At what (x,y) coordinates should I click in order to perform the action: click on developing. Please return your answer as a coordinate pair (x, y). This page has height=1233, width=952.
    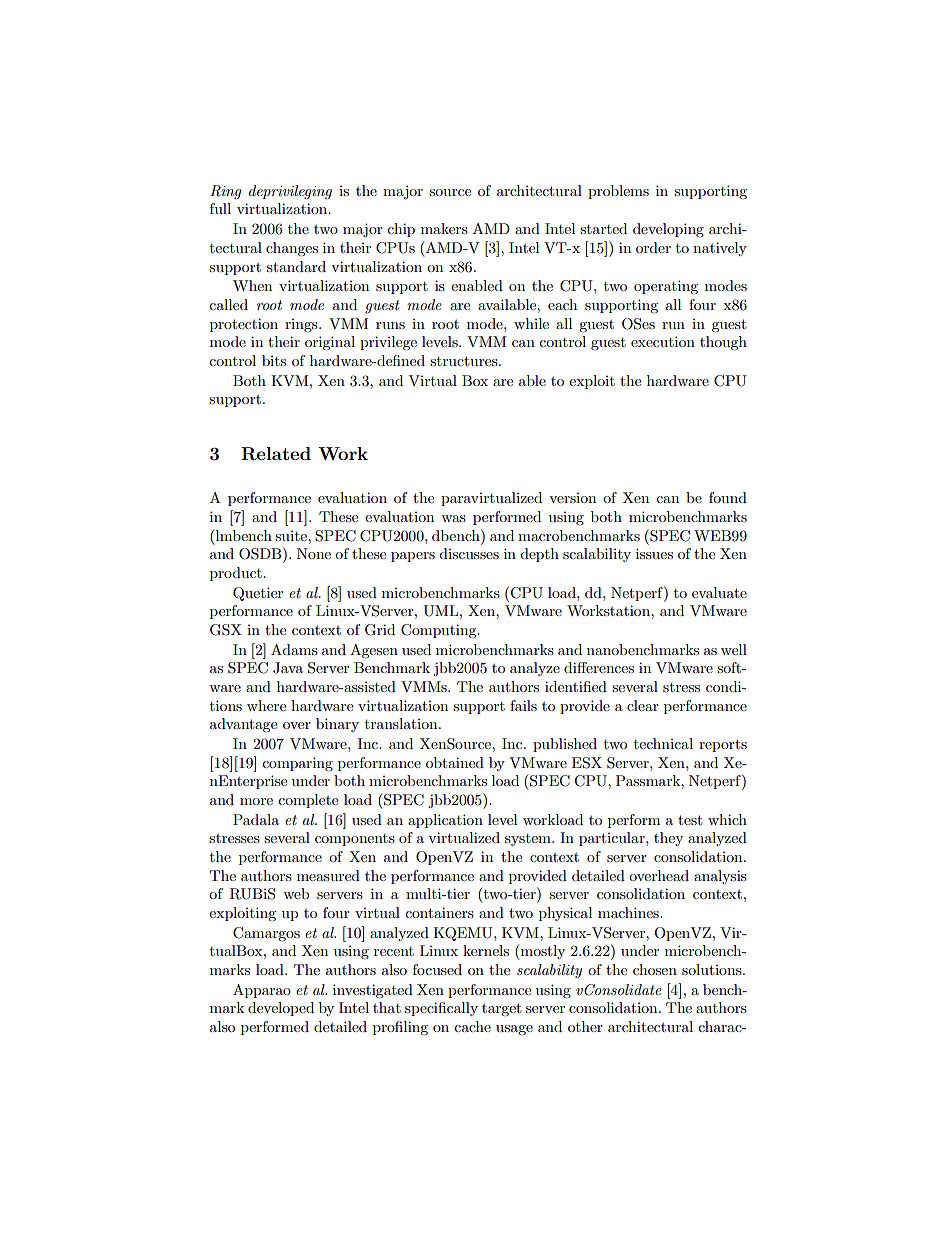
    Looking at the image, I should click on (668, 230).
